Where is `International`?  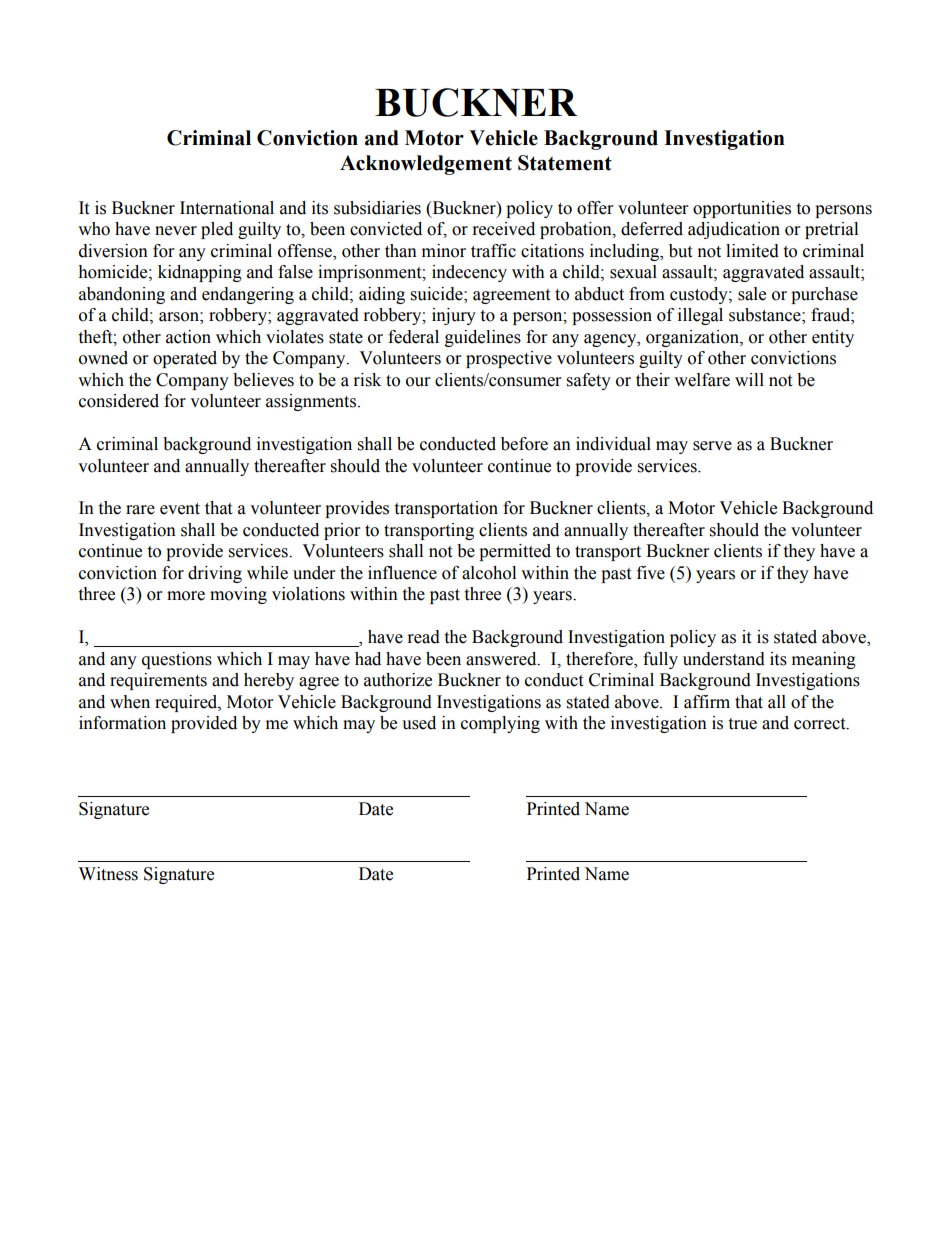
International is located at coordinates (227, 208).
